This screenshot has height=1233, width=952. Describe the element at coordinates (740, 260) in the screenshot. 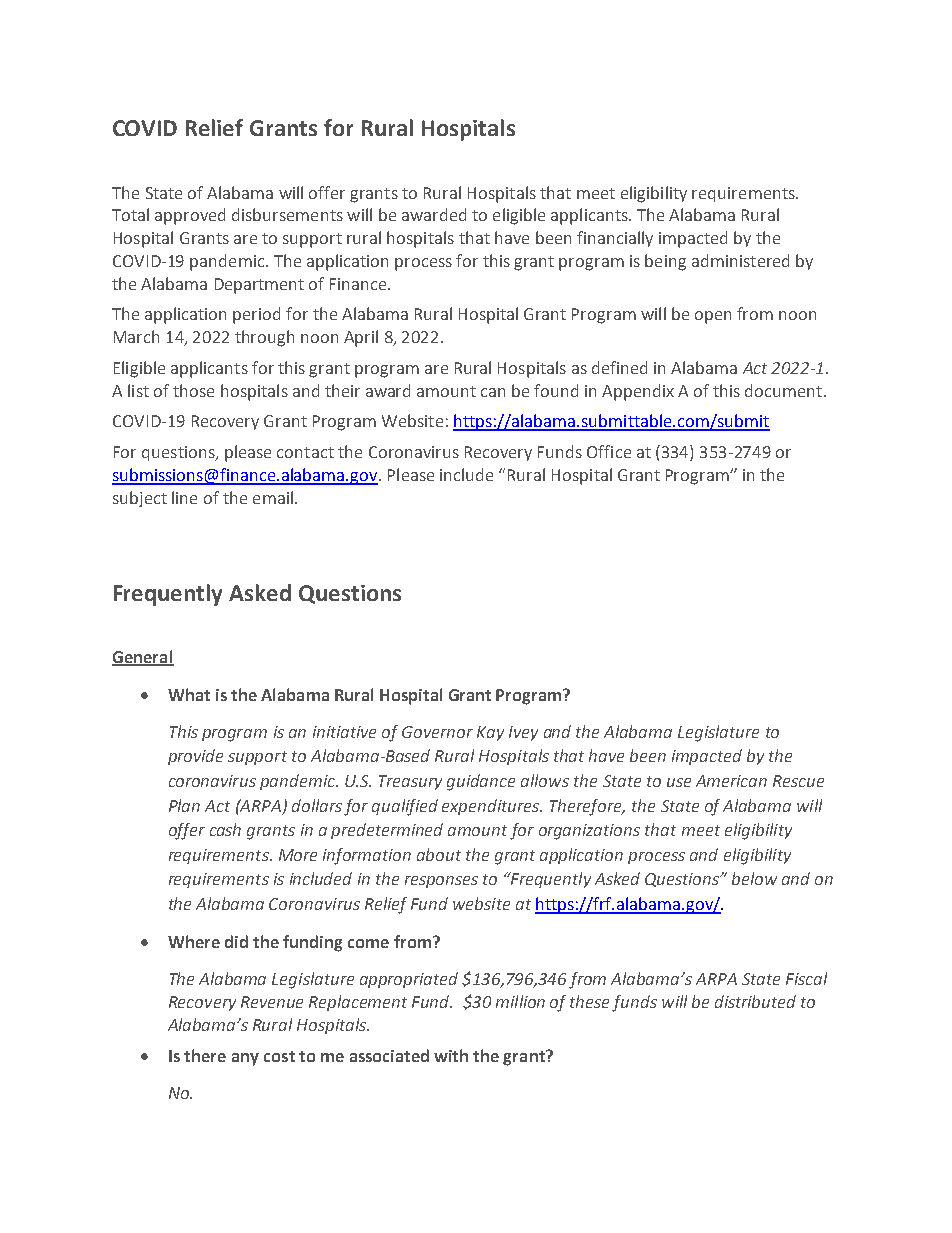

I see `administered` at that location.
